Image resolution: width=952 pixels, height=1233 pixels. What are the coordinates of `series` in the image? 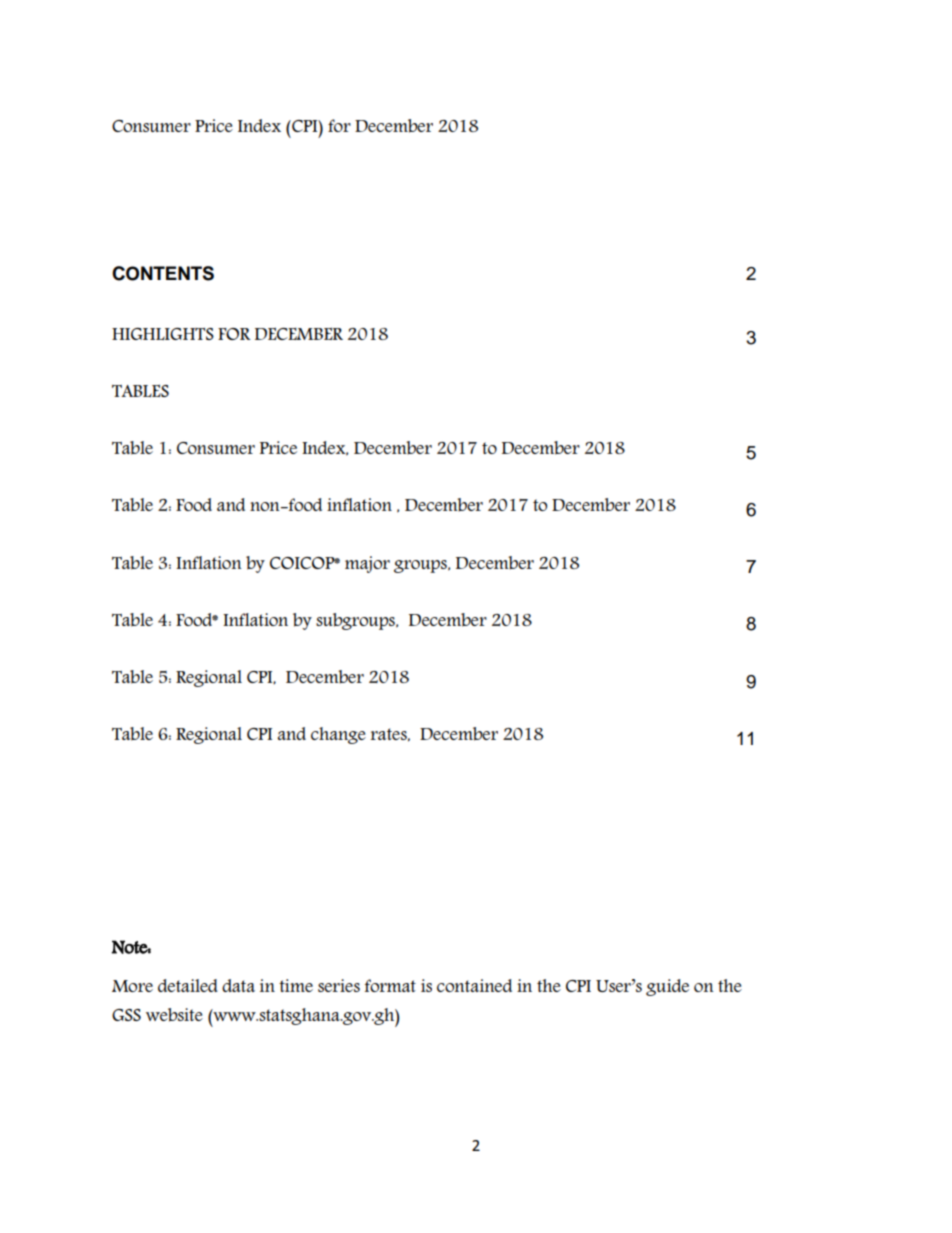 It's located at (339, 985).
